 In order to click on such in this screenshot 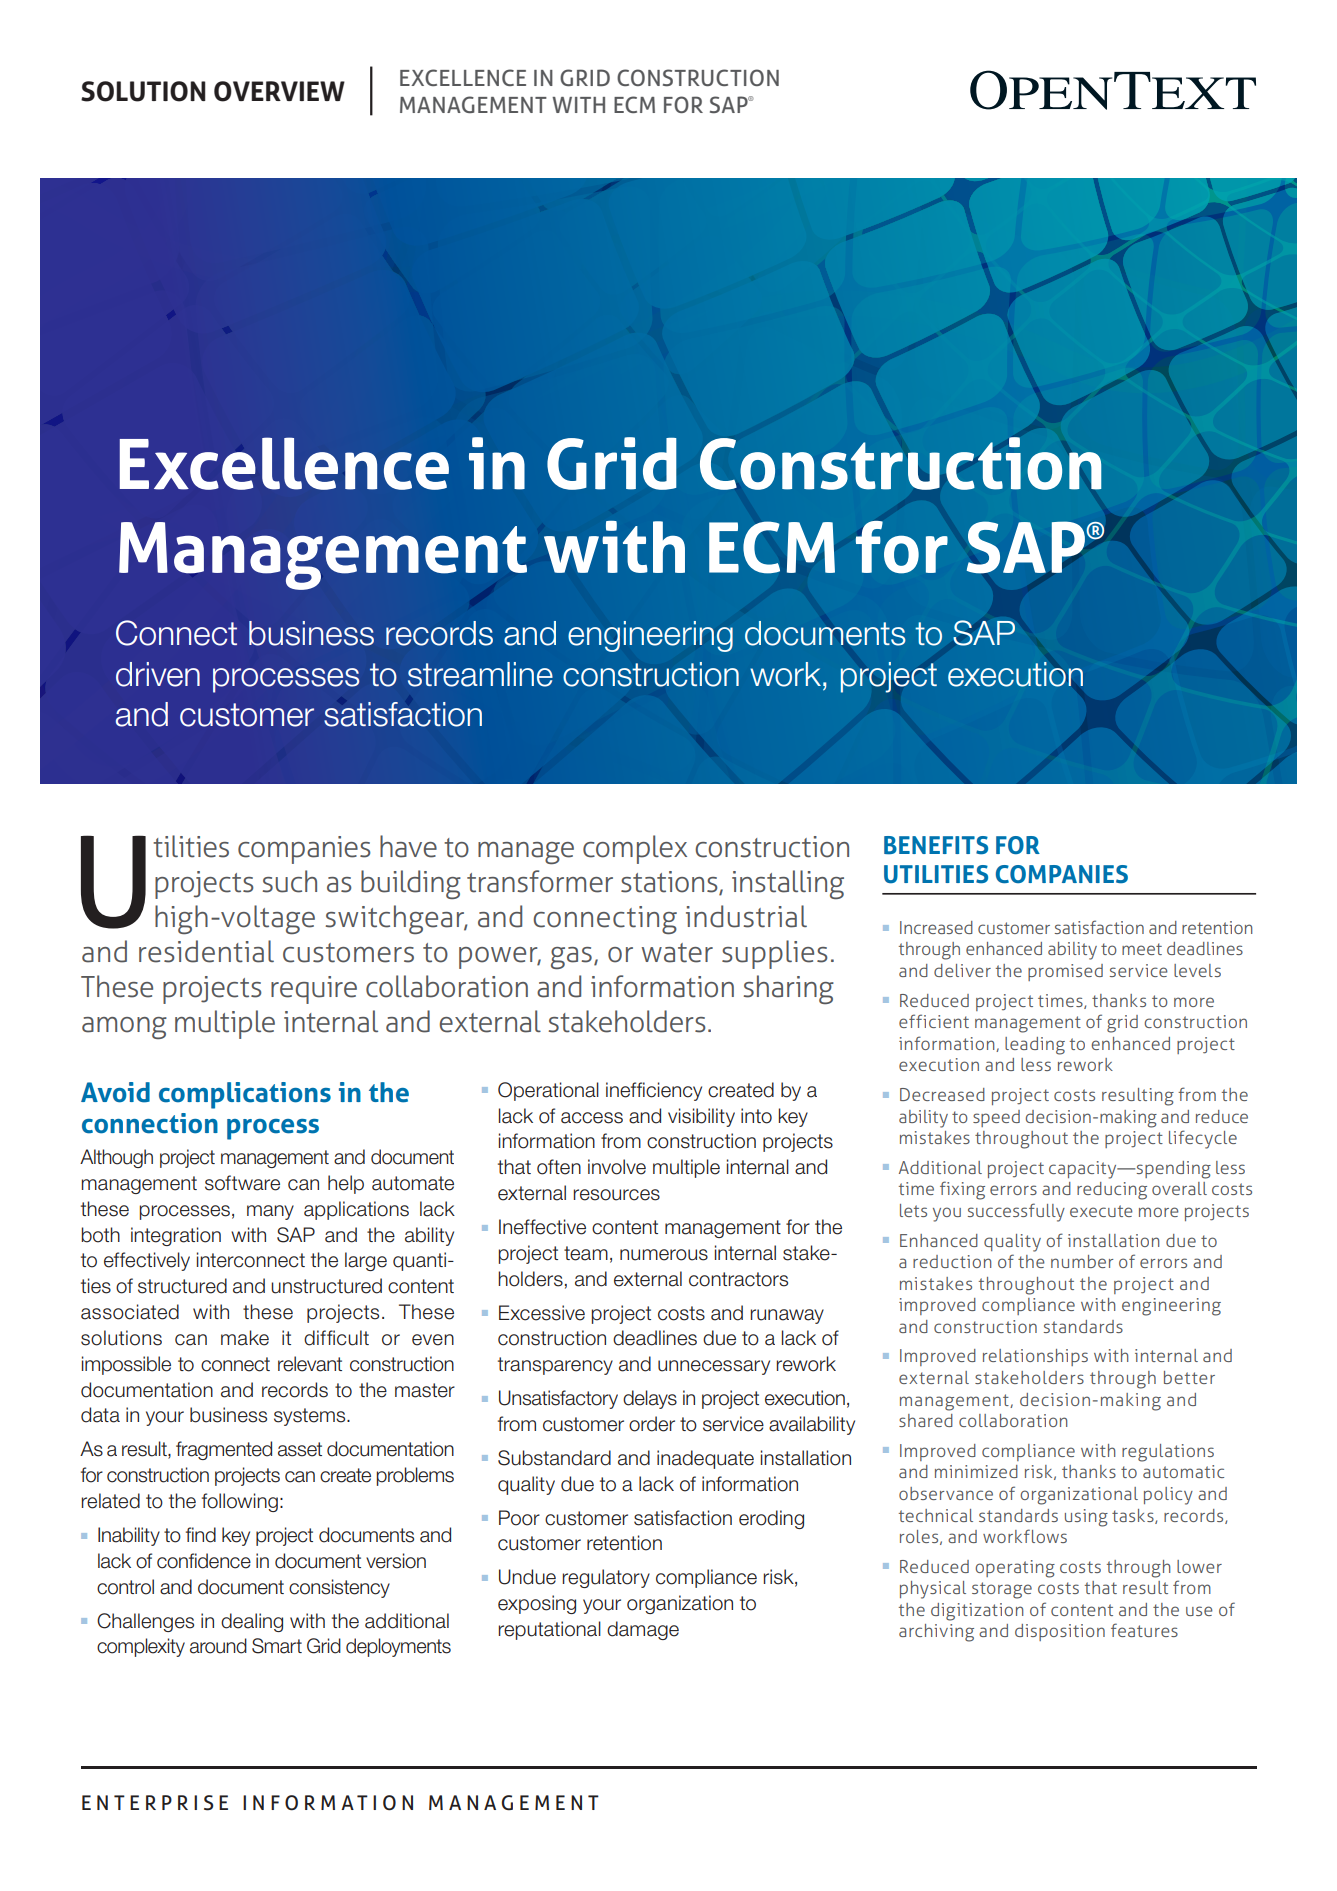, I will do `click(289, 881)`.
